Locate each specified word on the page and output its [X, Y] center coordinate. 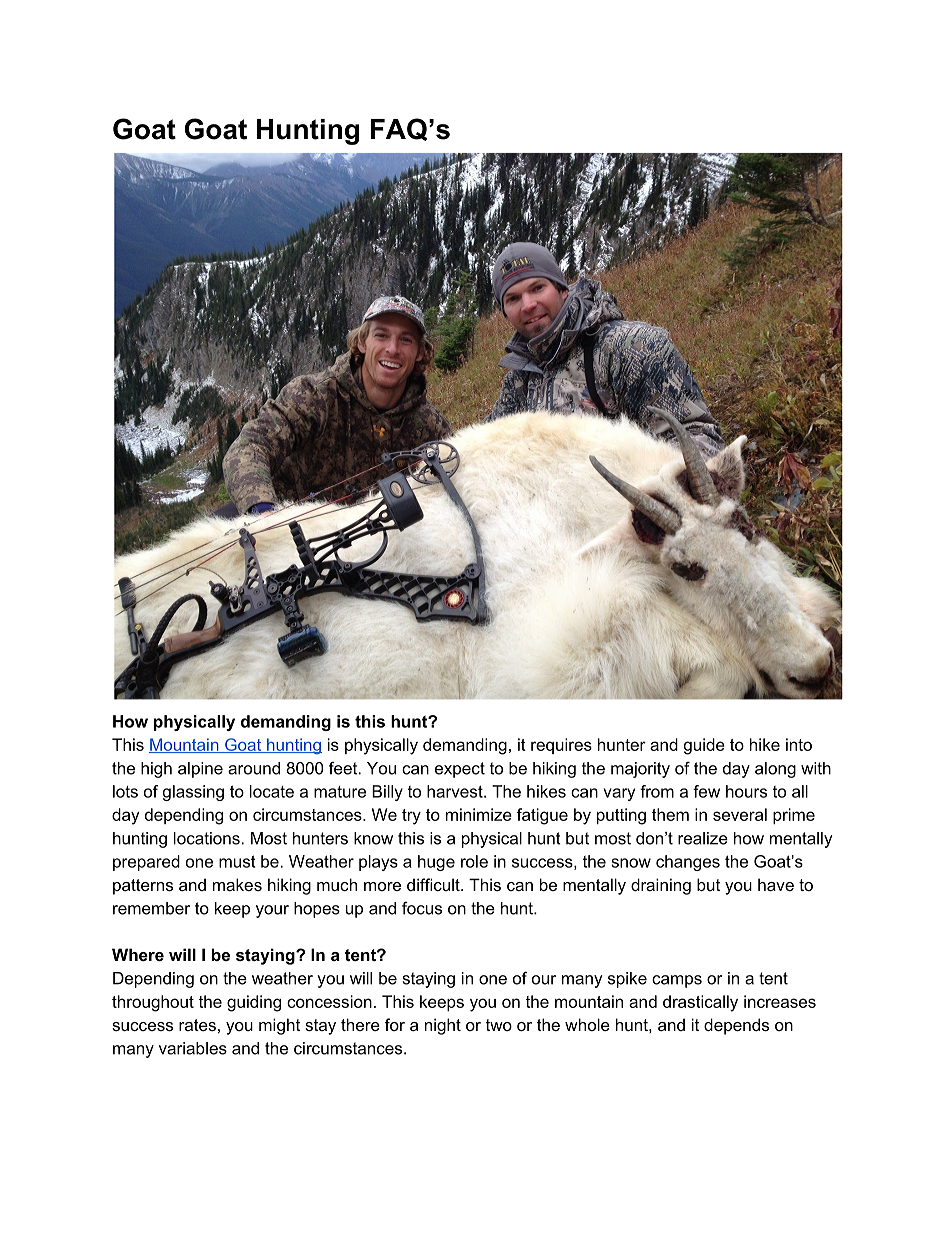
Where [138, 954]
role [474, 861]
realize [703, 838]
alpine [200, 770]
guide [704, 746]
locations [208, 838]
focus [422, 908]
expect [460, 770]
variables [193, 1048]
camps [677, 981]
